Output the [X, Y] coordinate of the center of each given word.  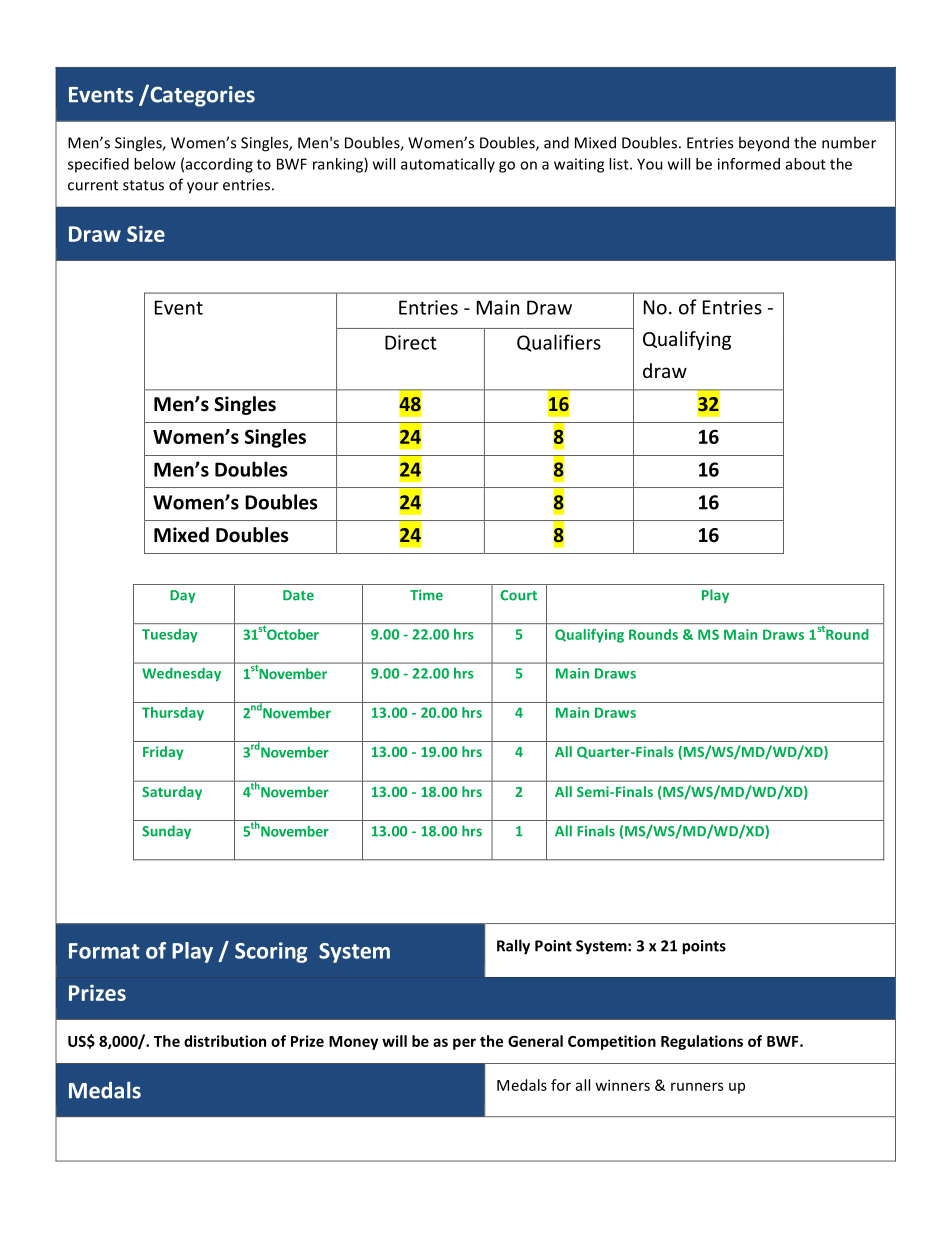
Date [298, 595]
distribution [225, 1041]
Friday [163, 753]
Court [518, 595]
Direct [411, 342]
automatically [448, 165]
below [155, 164]
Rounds [653, 634]
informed [749, 164]
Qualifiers [559, 343]
